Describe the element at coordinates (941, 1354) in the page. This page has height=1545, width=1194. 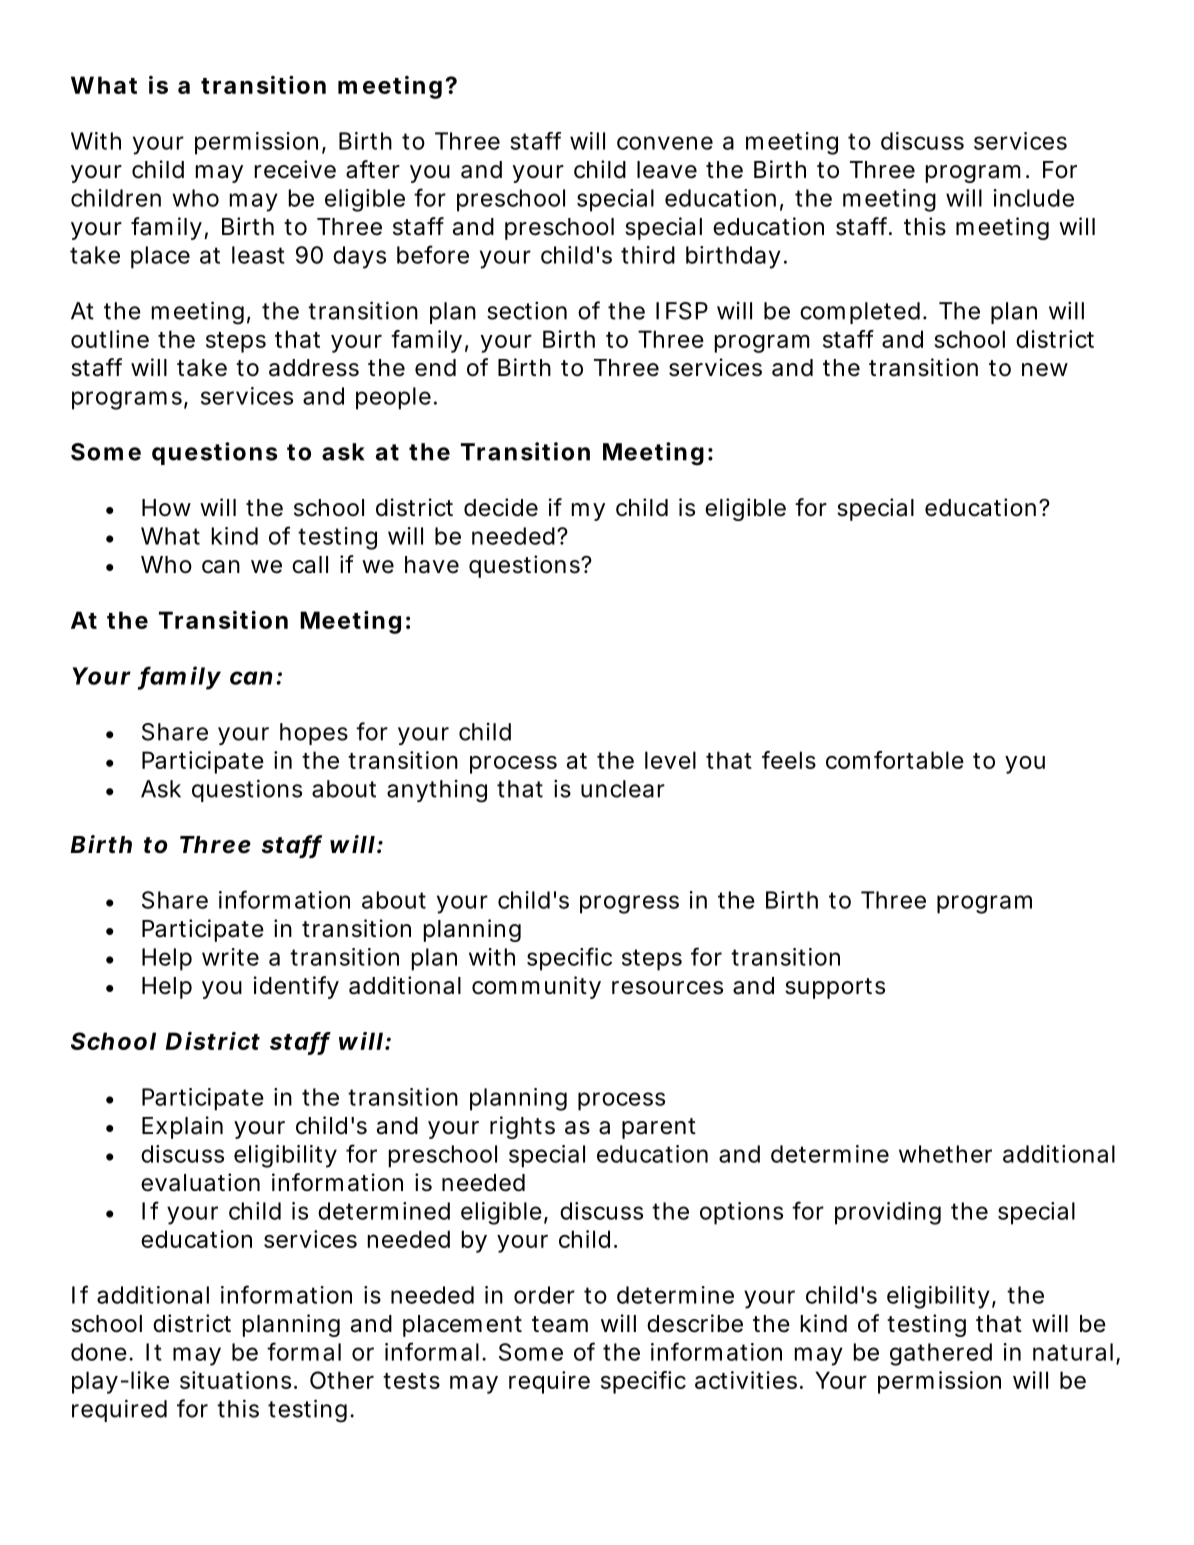
I see `gathered` at that location.
